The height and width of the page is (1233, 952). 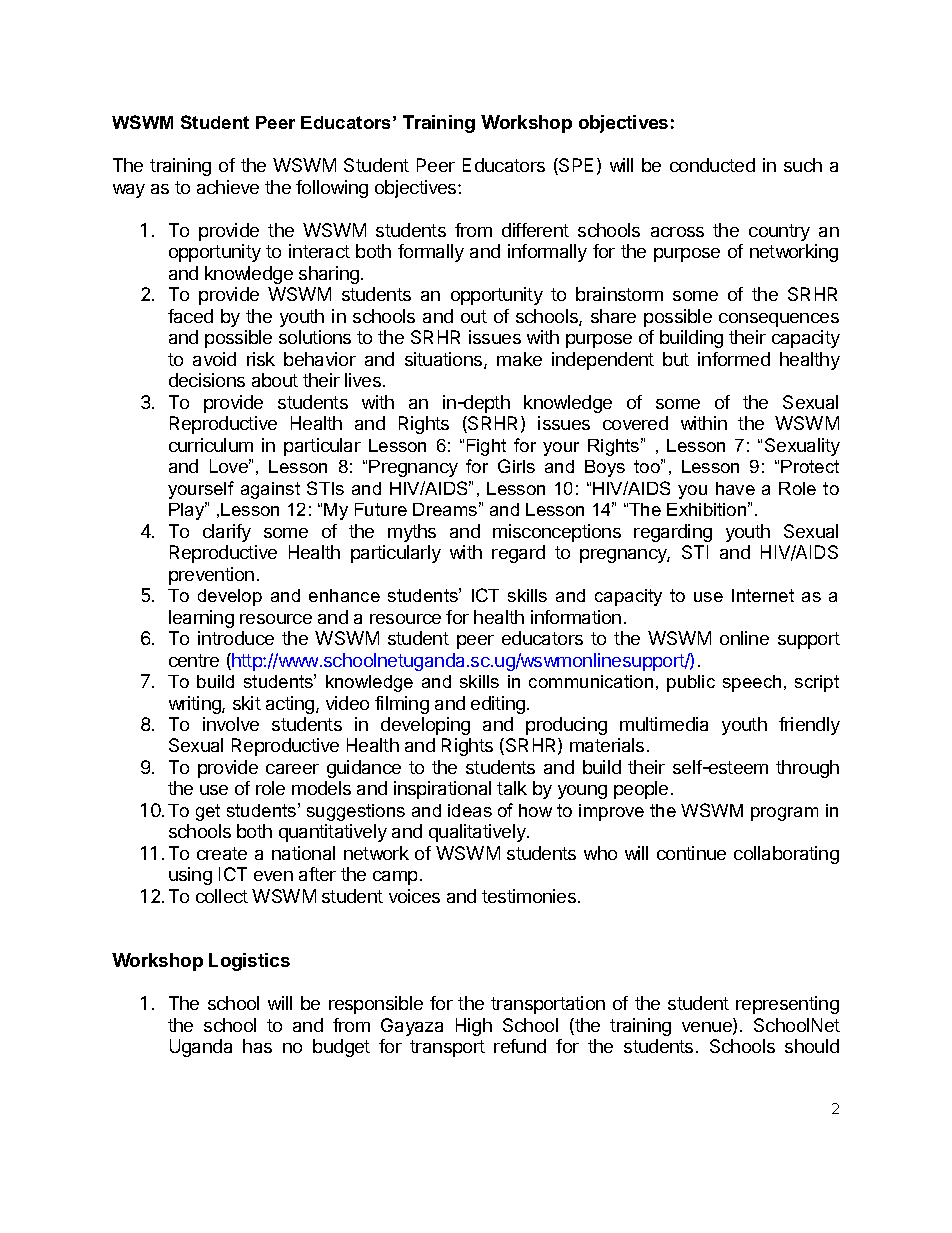 I want to click on editing, so click(x=498, y=705).
